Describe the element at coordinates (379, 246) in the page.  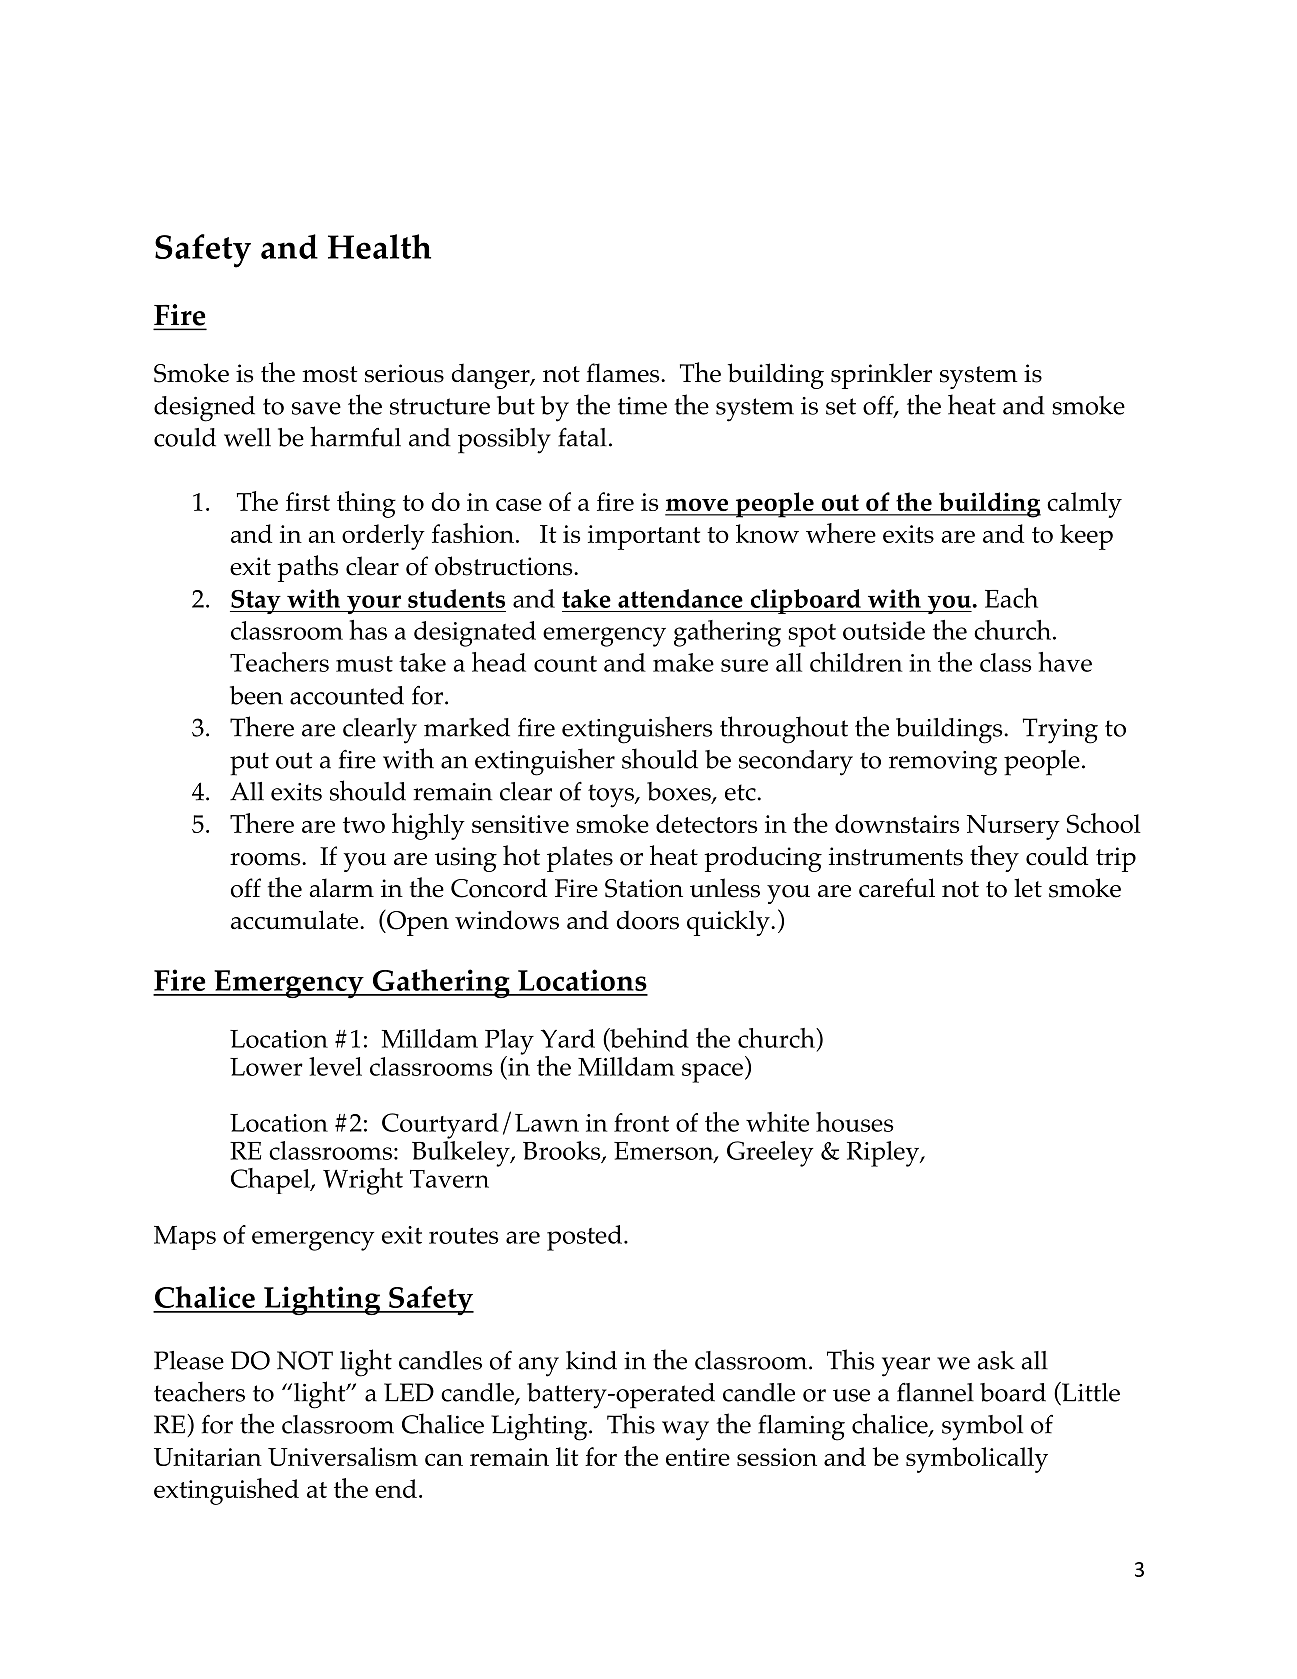
I see `Health` at that location.
